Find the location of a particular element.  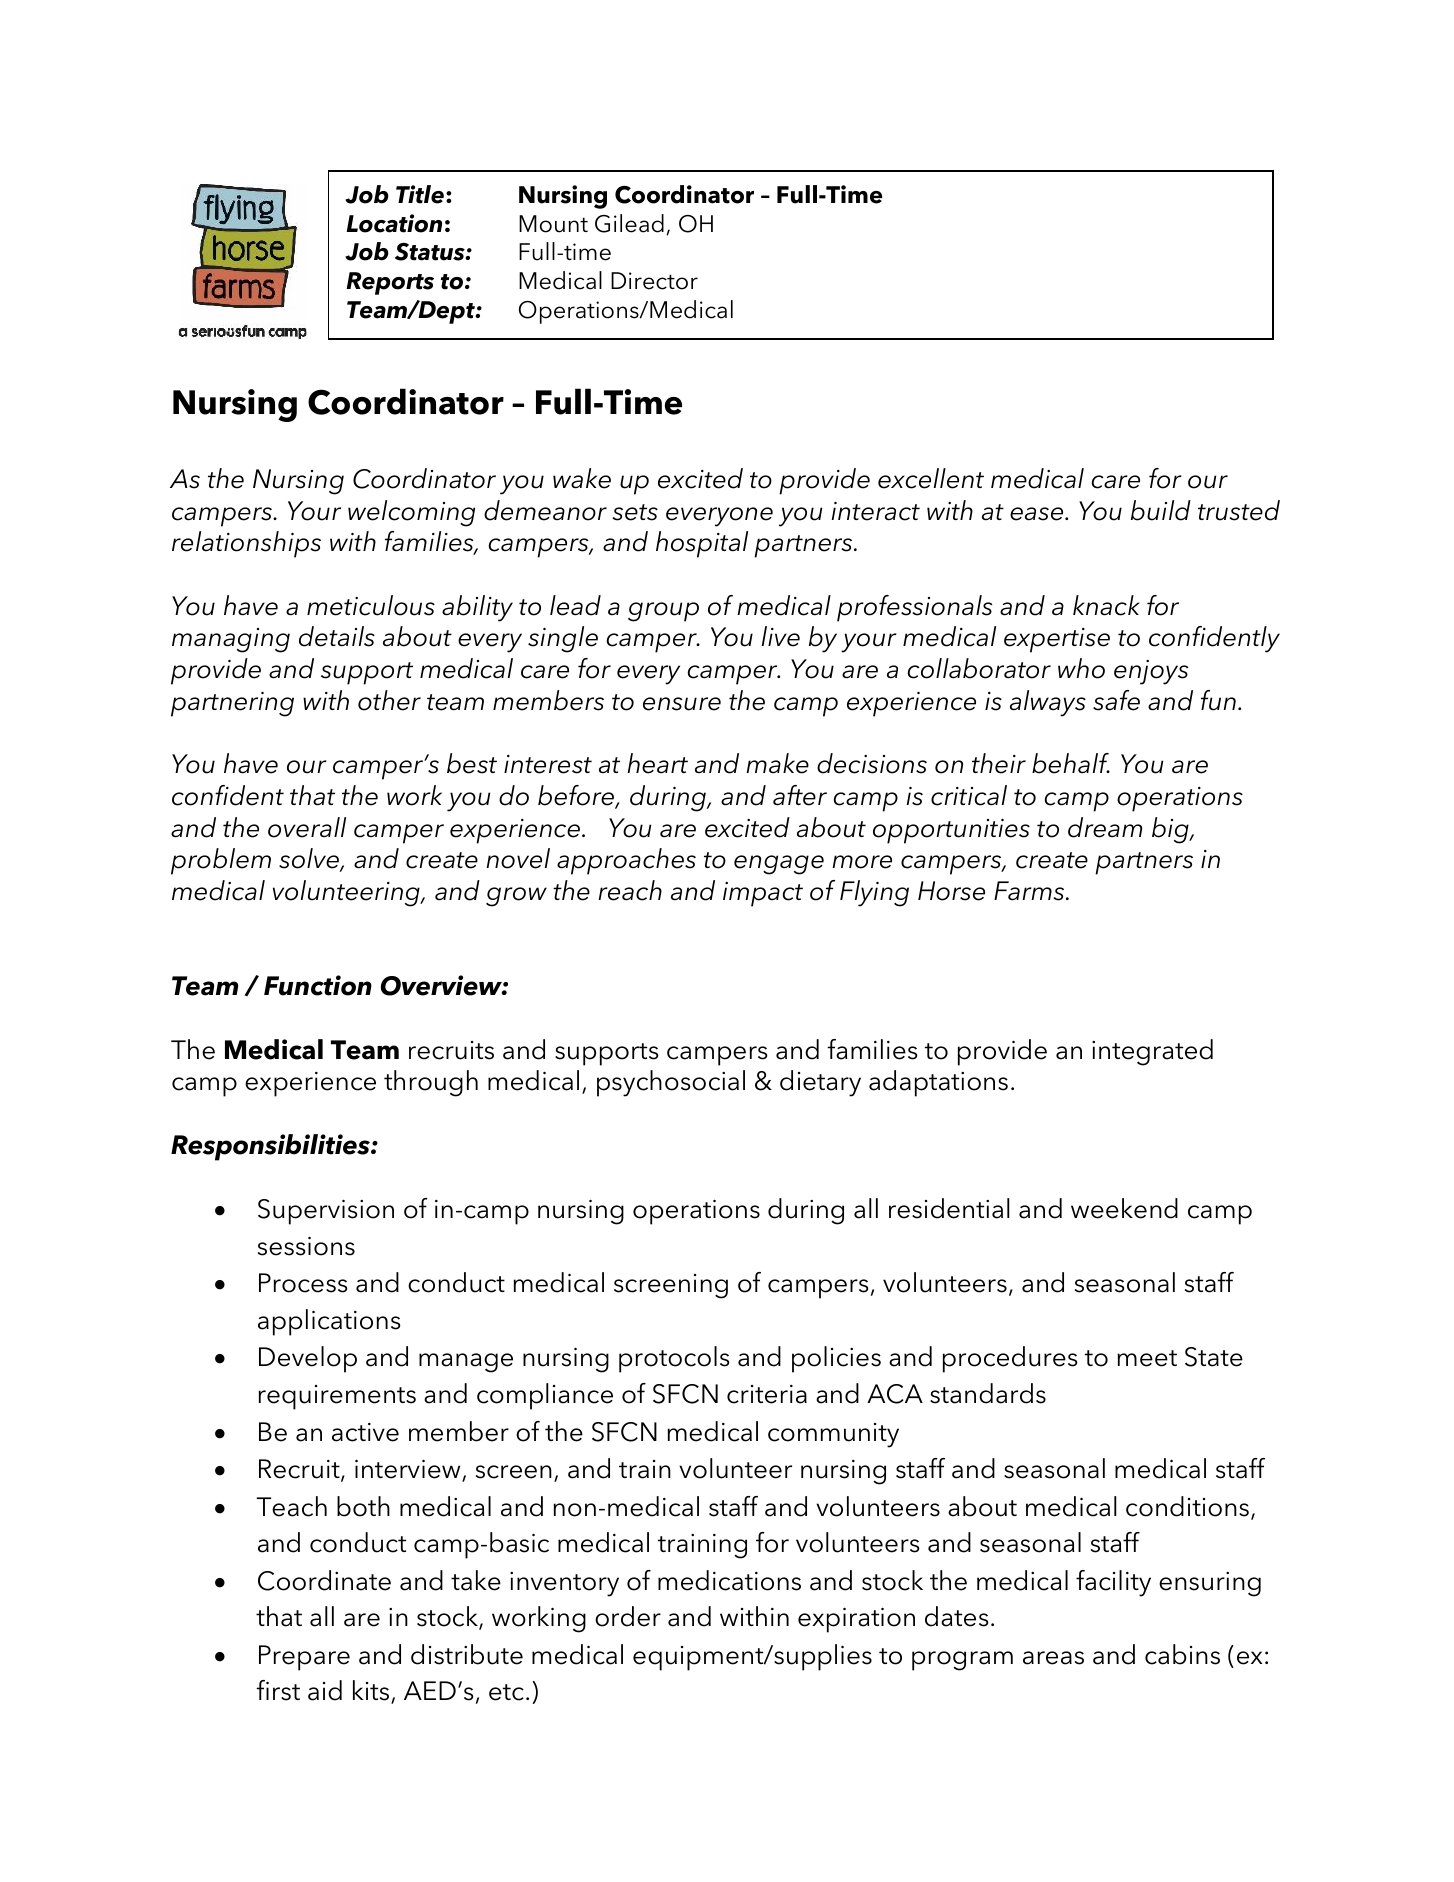

build is located at coordinates (1161, 510).
